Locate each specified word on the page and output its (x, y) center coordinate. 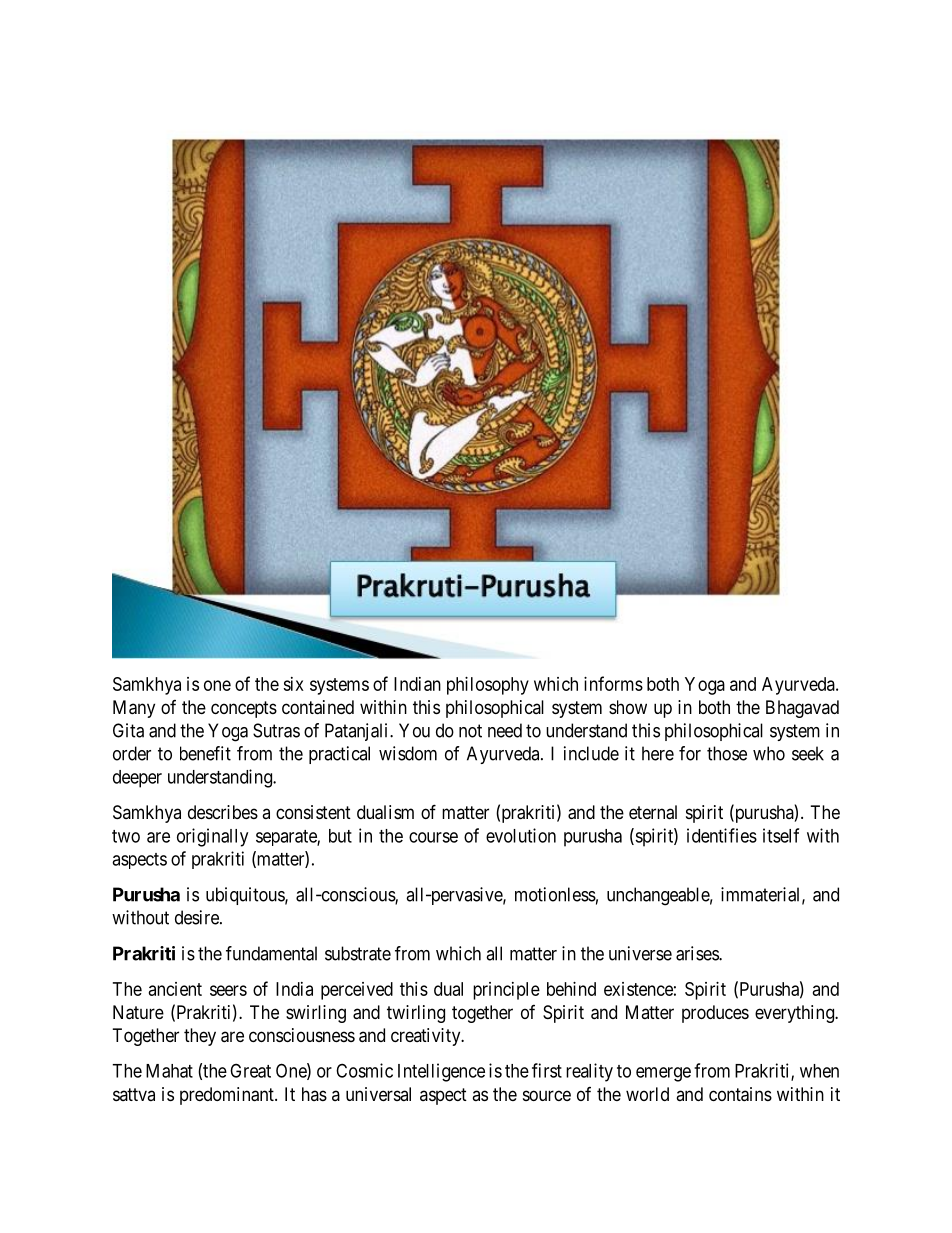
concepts (244, 709)
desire (198, 917)
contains (740, 1094)
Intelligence (441, 1072)
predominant (228, 1096)
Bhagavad (802, 709)
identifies (722, 835)
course (433, 837)
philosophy (488, 686)
